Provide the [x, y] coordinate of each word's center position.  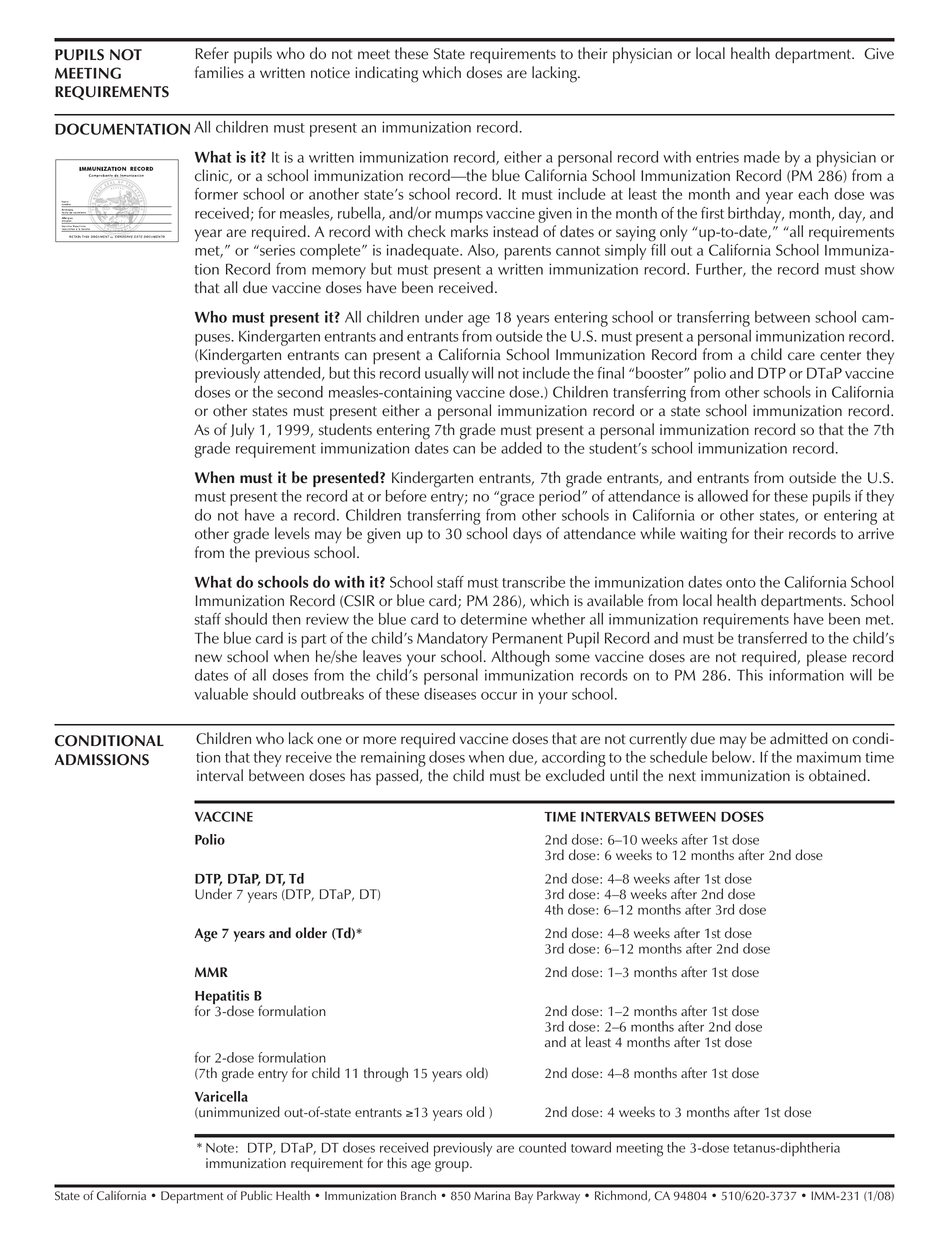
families [219, 72]
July [242, 431]
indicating [386, 74]
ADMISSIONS [102, 760]
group [453, 1166]
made [762, 157]
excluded [575, 775]
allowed [723, 496]
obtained [837, 775]
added [521, 446]
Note [220, 1148]
